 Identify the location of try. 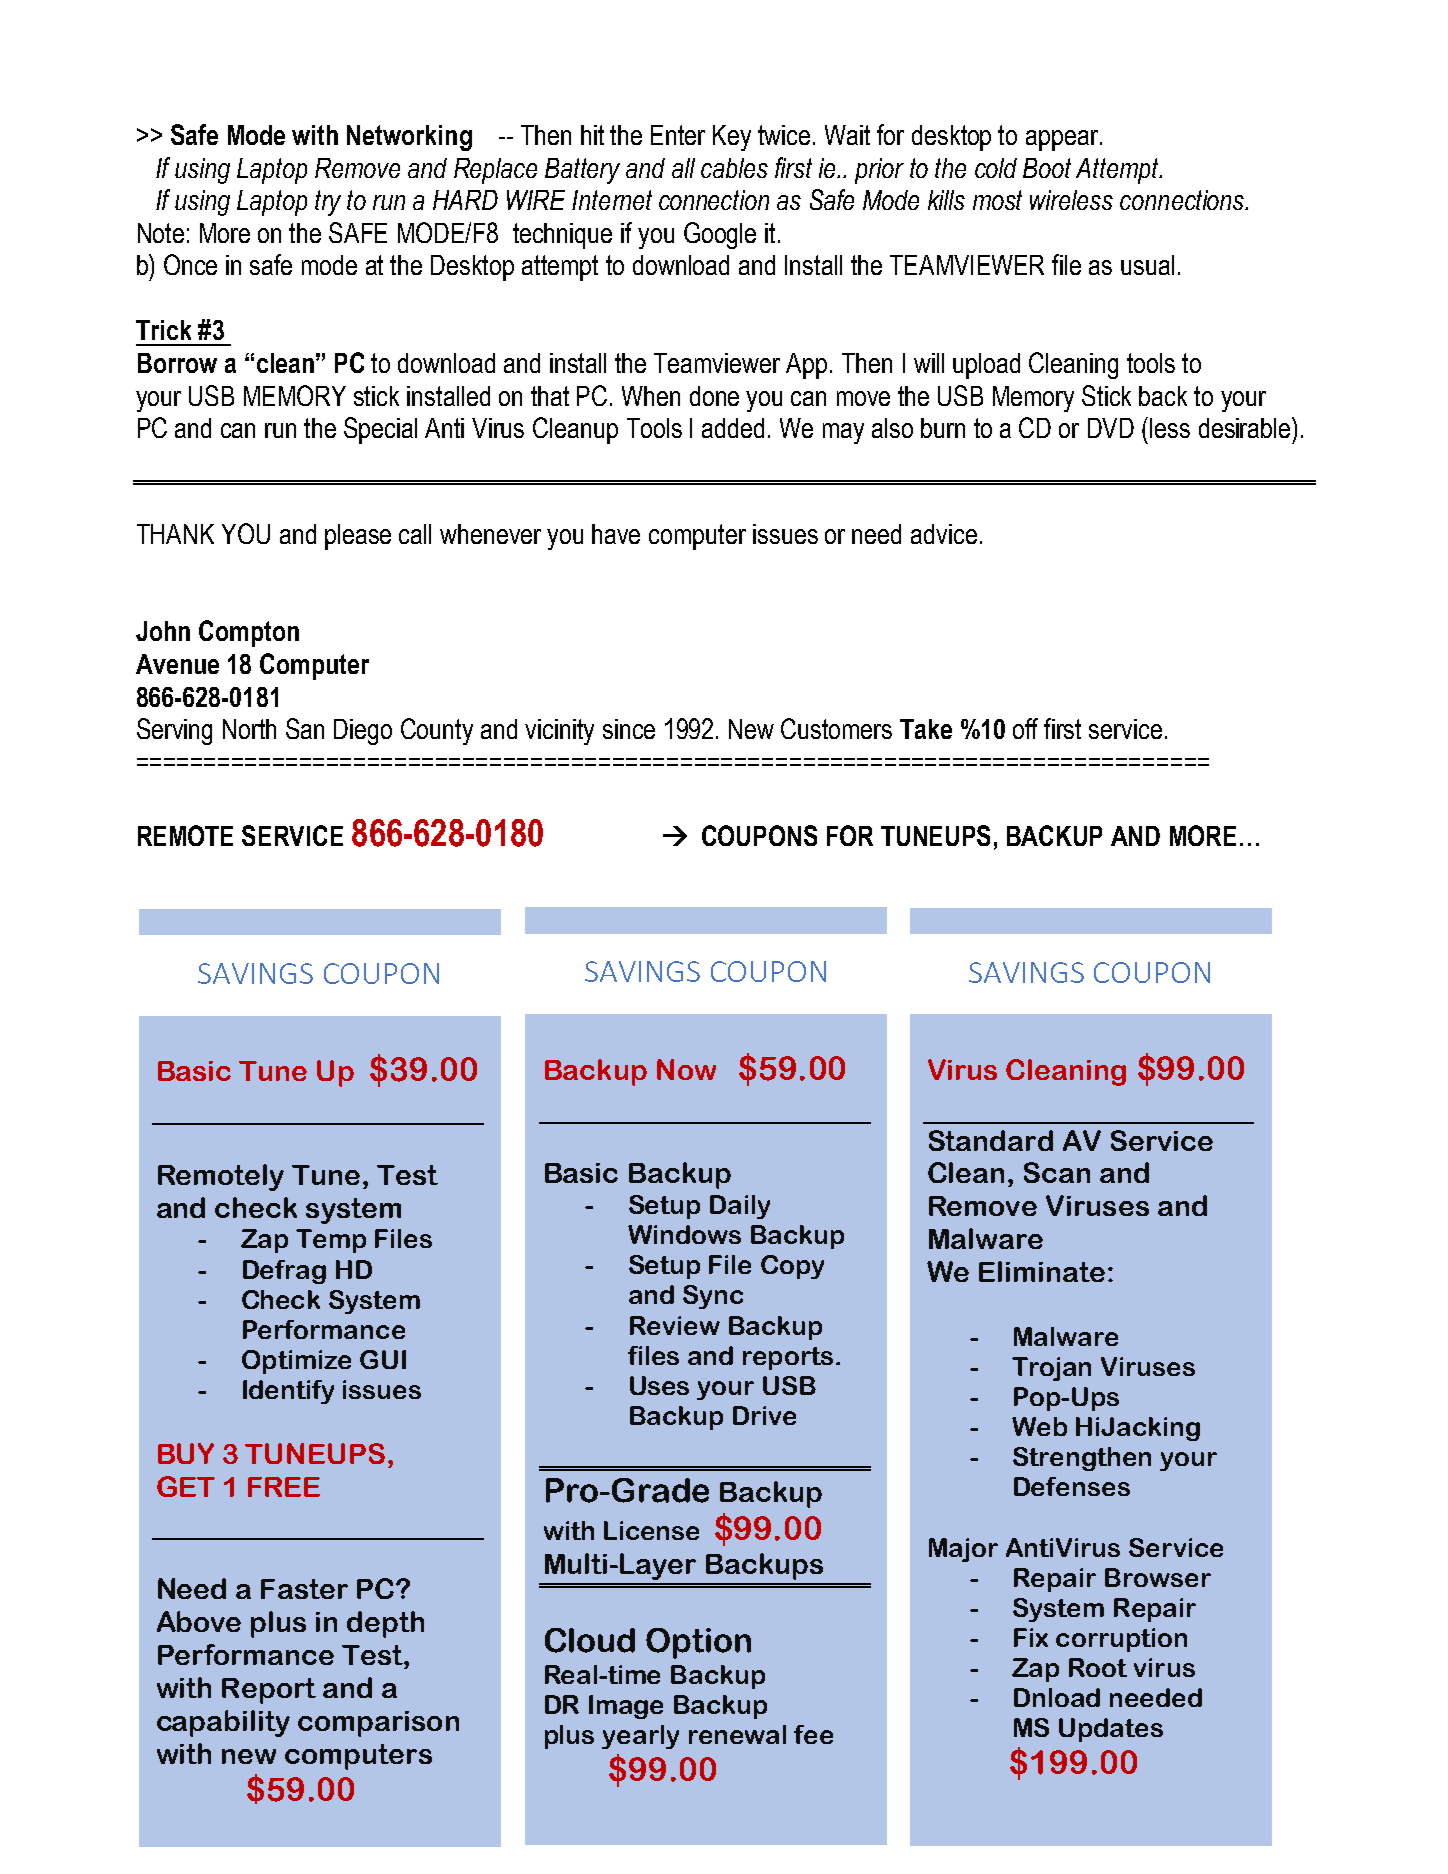
(328, 203).
